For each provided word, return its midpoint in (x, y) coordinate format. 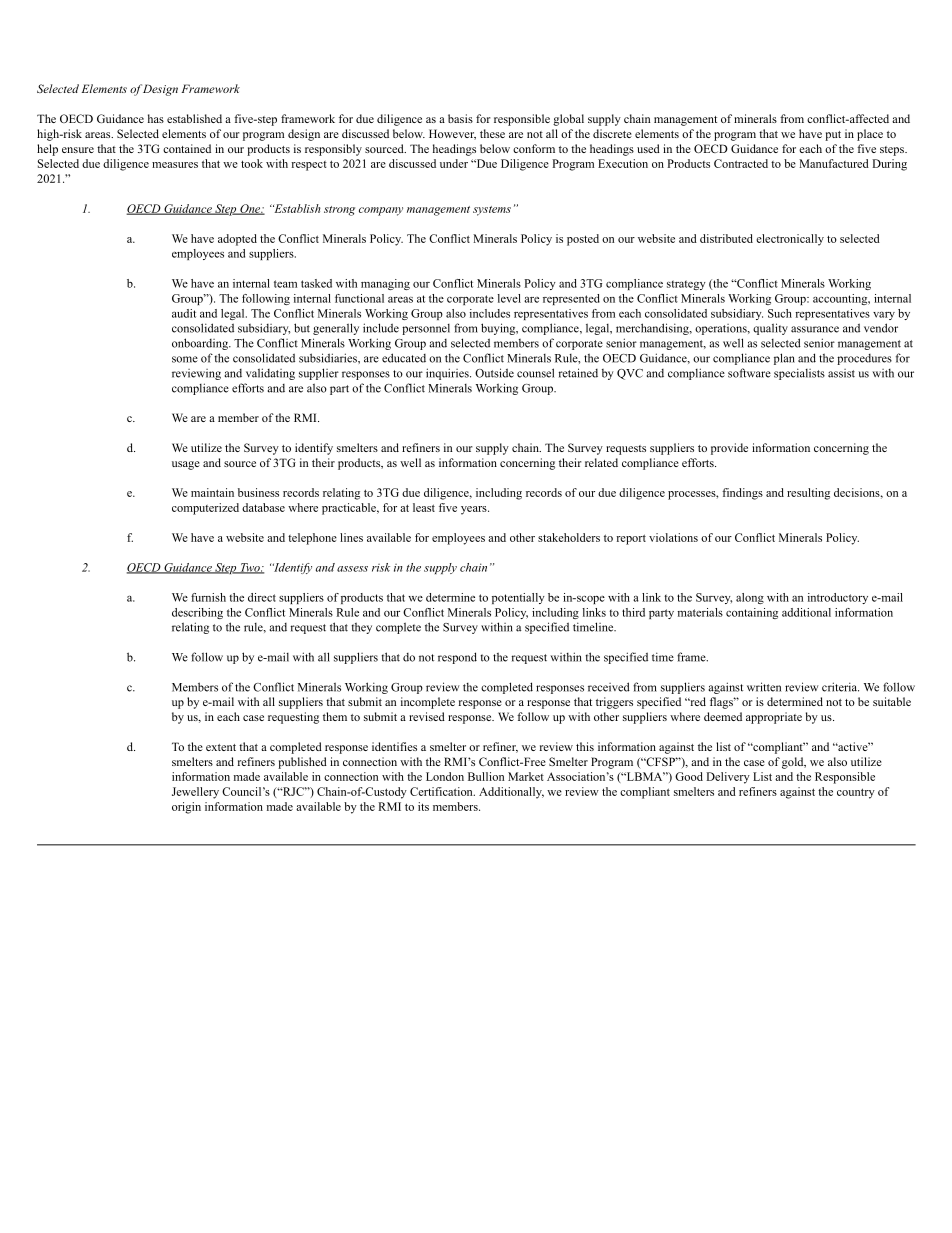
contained (187, 148)
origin (186, 808)
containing (752, 613)
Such (780, 313)
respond (457, 658)
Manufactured (834, 163)
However (452, 134)
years (475, 510)
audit (184, 313)
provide (729, 449)
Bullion (486, 776)
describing (197, 613)
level (509, 298)
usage (186, 465)
